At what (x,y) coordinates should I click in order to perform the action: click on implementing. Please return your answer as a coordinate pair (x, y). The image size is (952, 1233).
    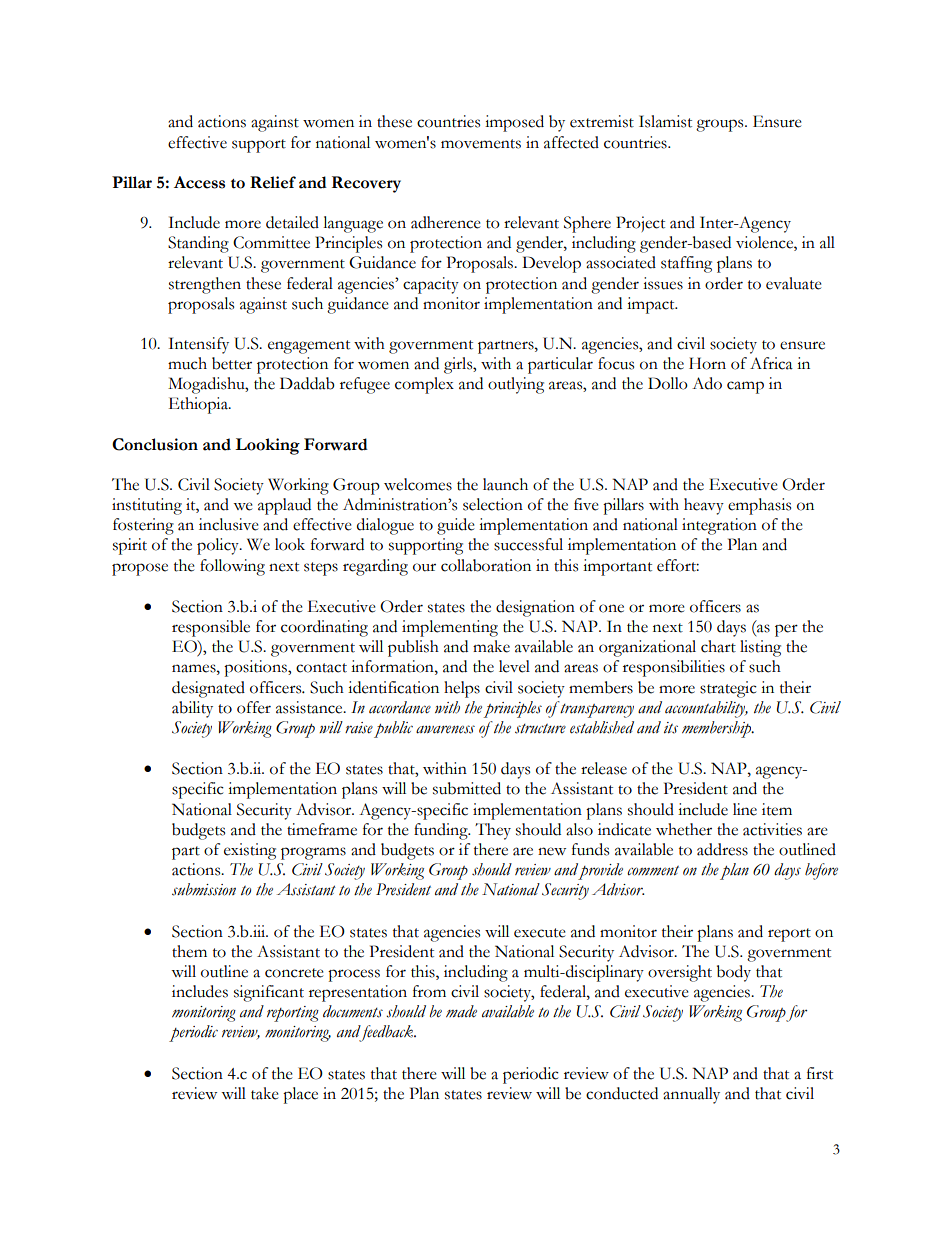
    Looking at the image, I should click on (450, 628).
